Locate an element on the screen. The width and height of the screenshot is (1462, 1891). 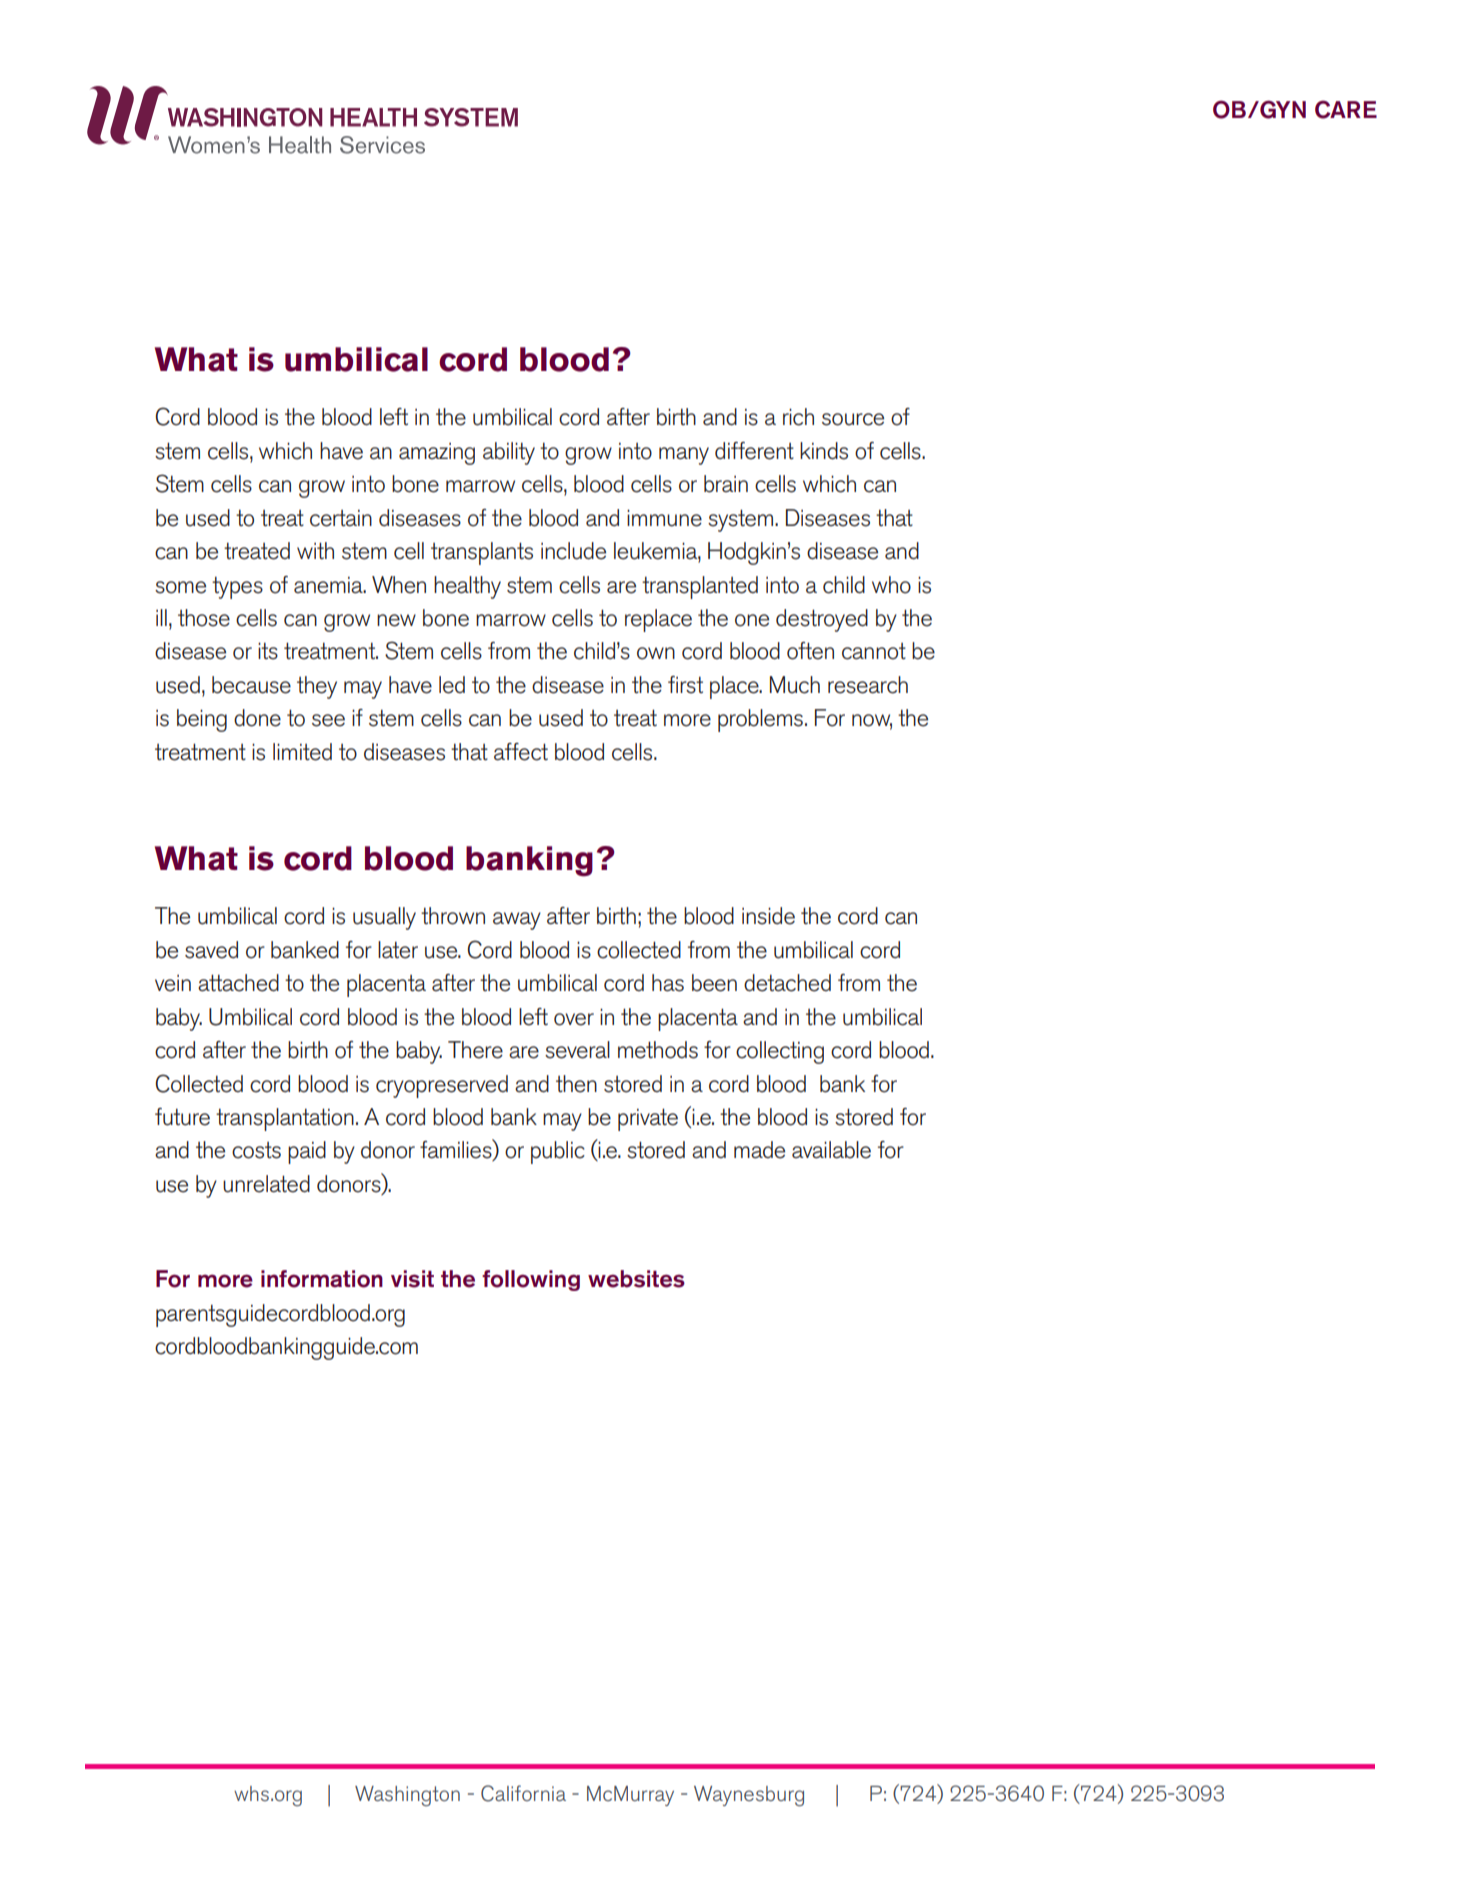
CARE is located at coordinates (1346, 109).
